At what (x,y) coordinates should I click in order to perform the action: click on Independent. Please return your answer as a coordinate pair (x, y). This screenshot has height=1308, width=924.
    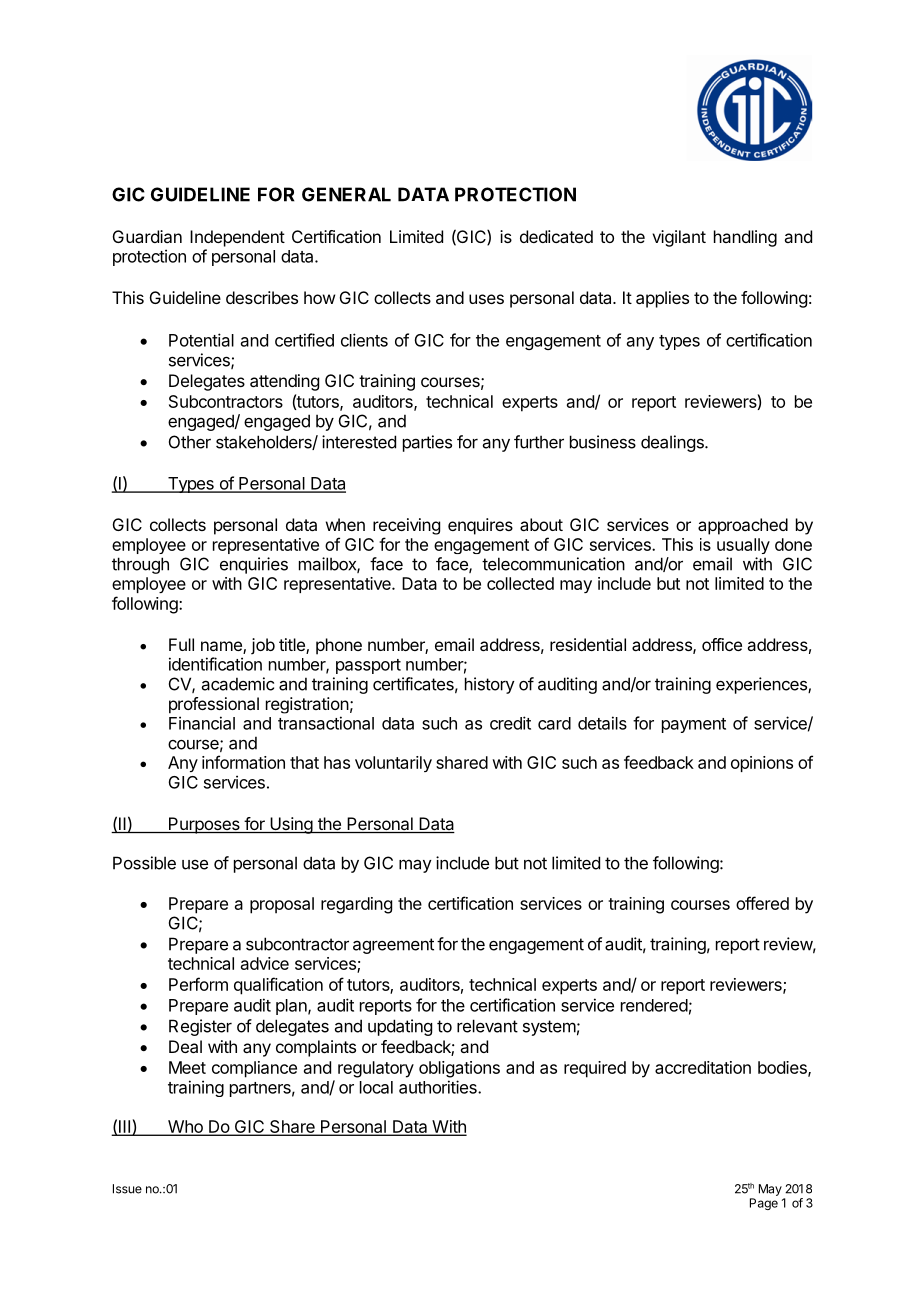
    Looking at the image, I should click on (237, 238).
